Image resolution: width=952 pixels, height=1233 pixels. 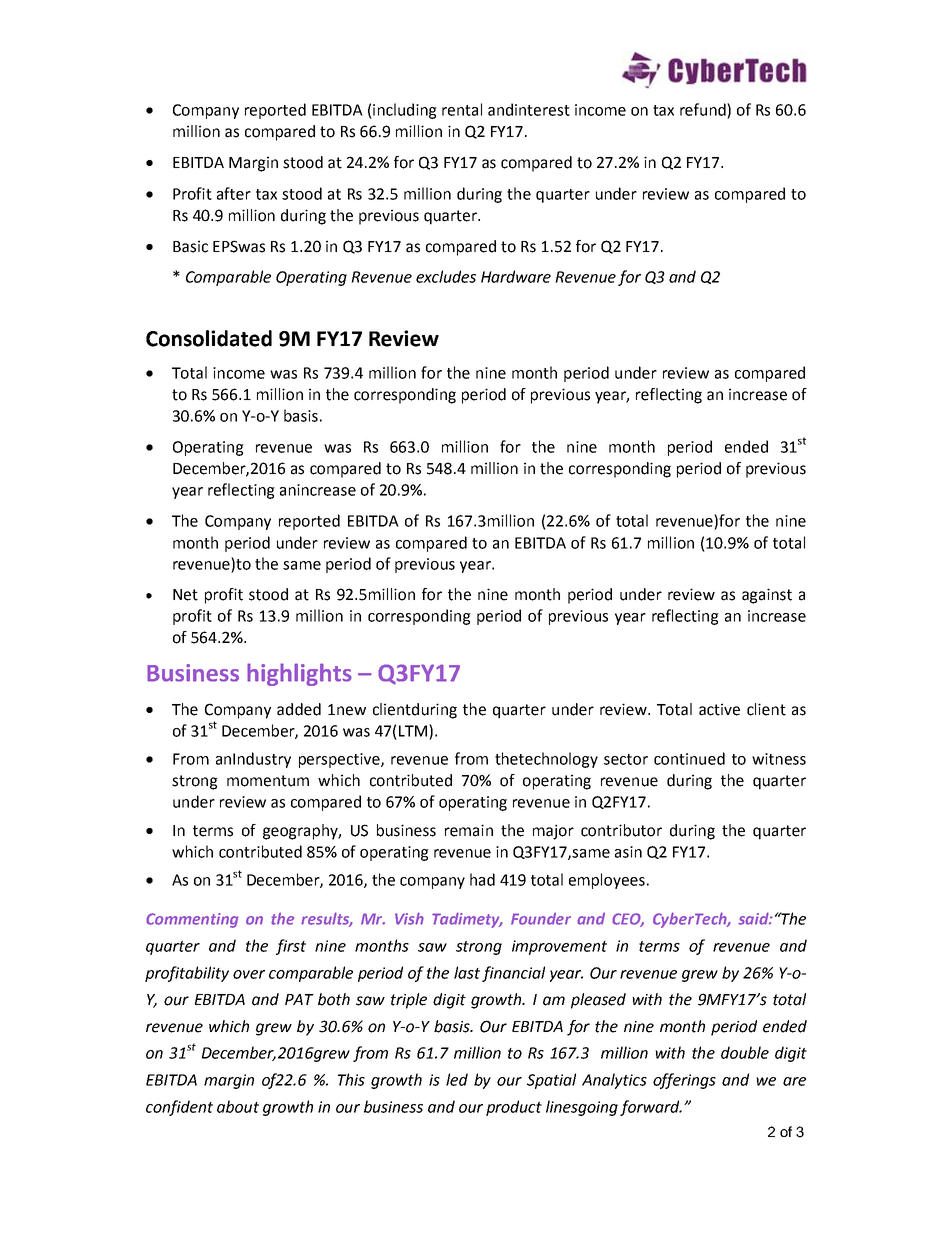 What do you see at coordinates (462, 109) in the screenshot?
I see `rental` at bounding box center [462, 109].
